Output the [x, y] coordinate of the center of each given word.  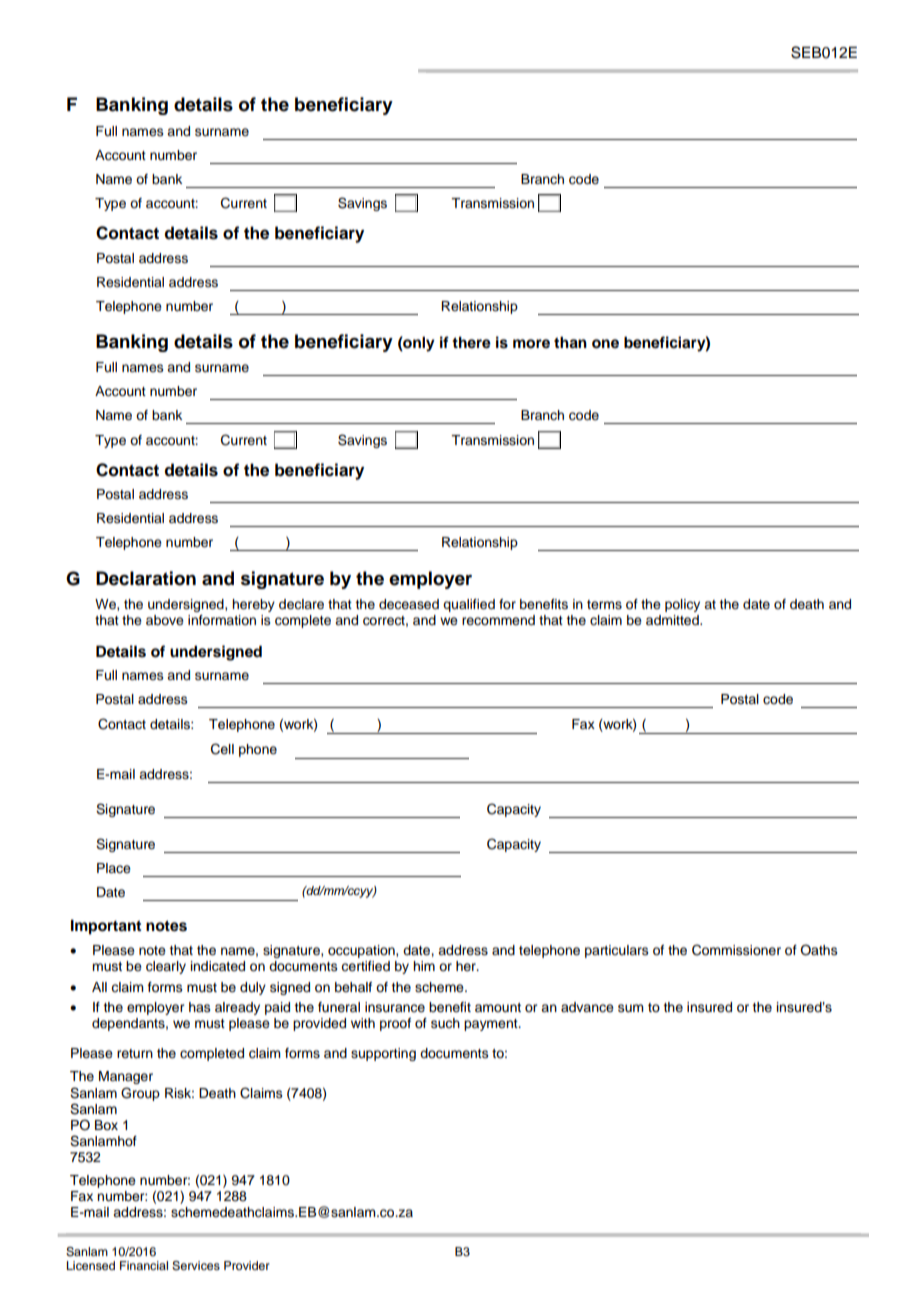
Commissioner [736, 950]
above [165, 620]
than [570, 342]
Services [196, 1266]
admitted [673, 620]
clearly [166, 967]
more [531, 344]
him [424, 966]
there [471, 343]
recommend [498, 620]
